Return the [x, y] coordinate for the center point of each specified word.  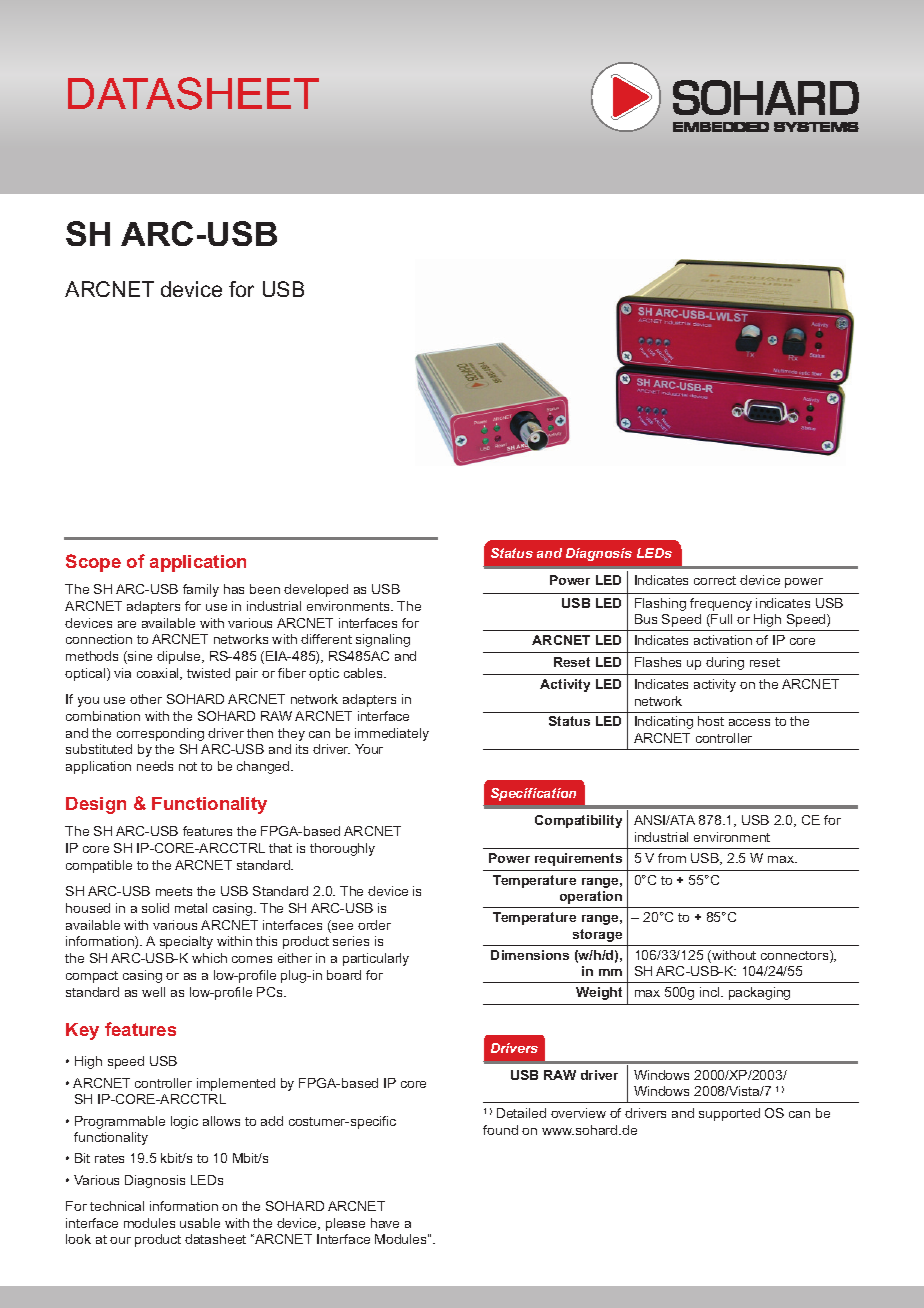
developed [316, 590]
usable [200, 1223]
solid [155, 908]
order [374, 925]
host [711, 721]
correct [715, 580]
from [672, 858]
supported [729, 1114]
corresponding [160, 734]
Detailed [521, 1113]
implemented [236, 1084]
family [201, 590]
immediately [392, 734]
